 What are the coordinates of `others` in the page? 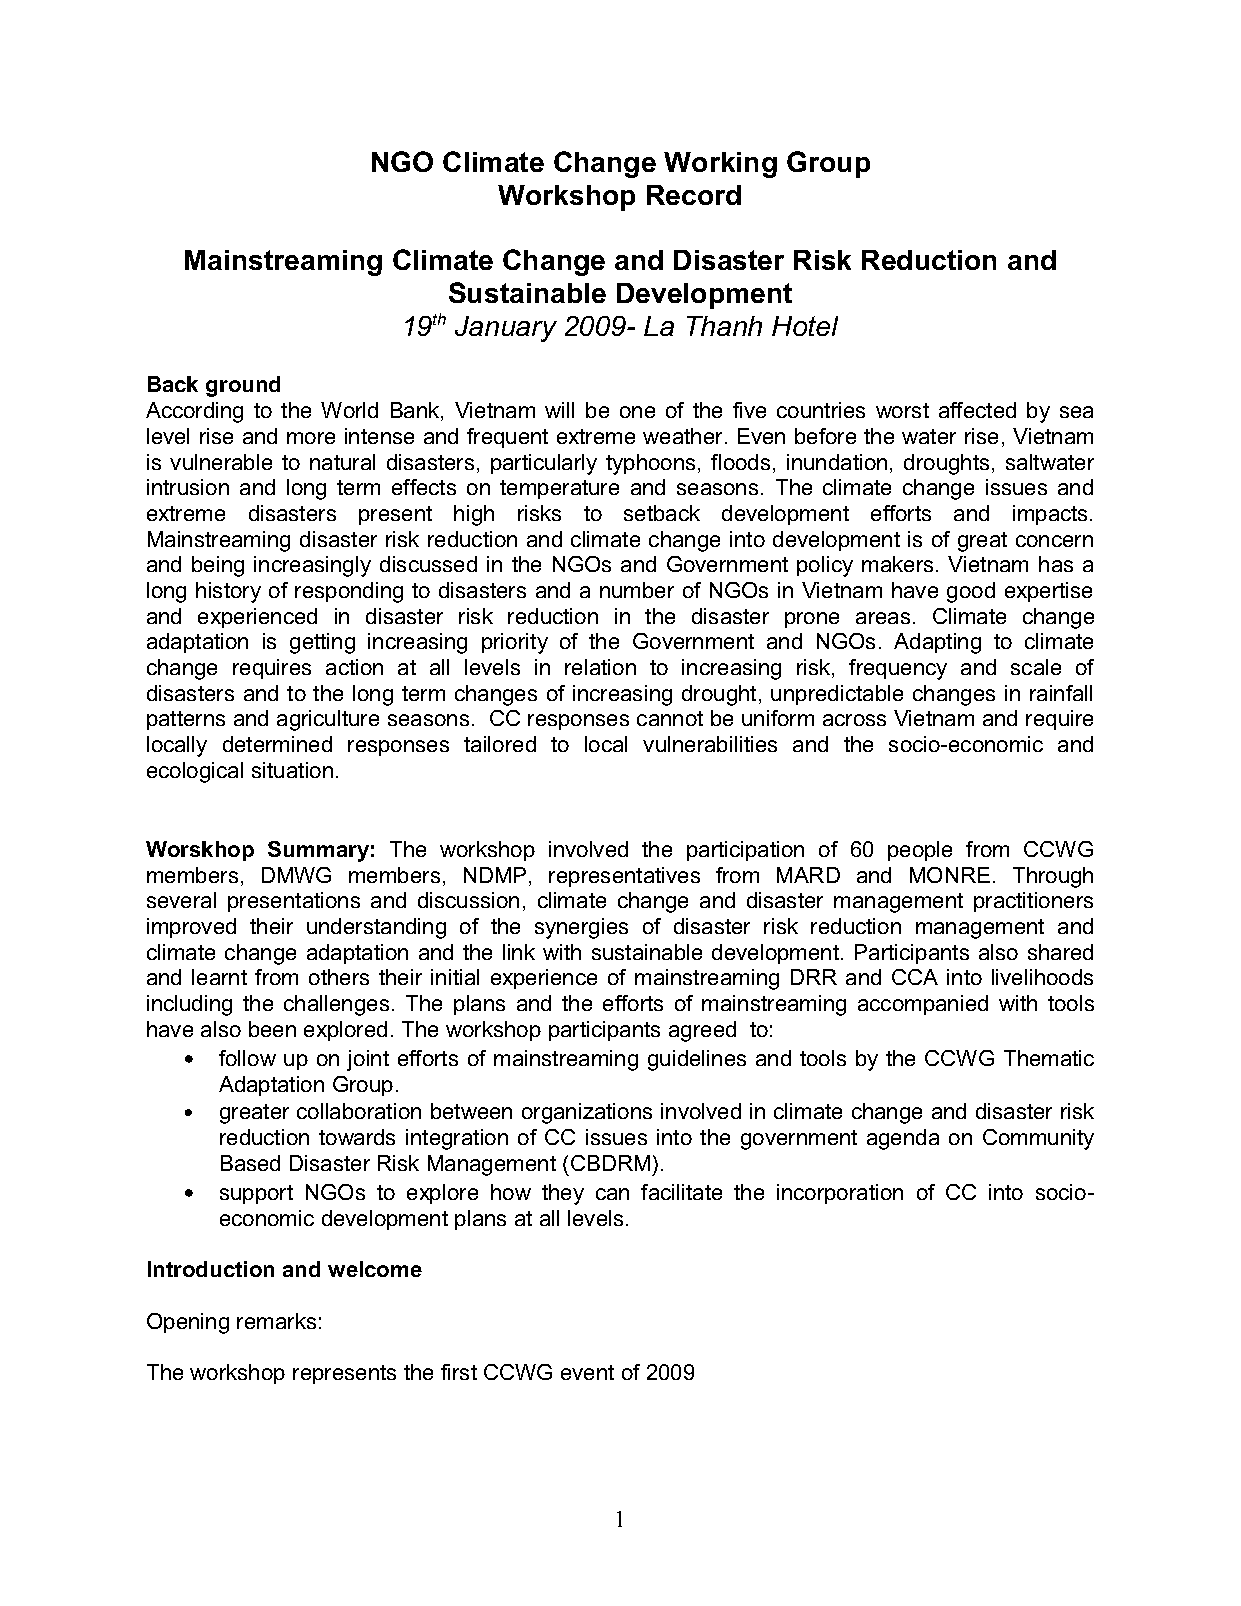 It's located at (339, 977).
